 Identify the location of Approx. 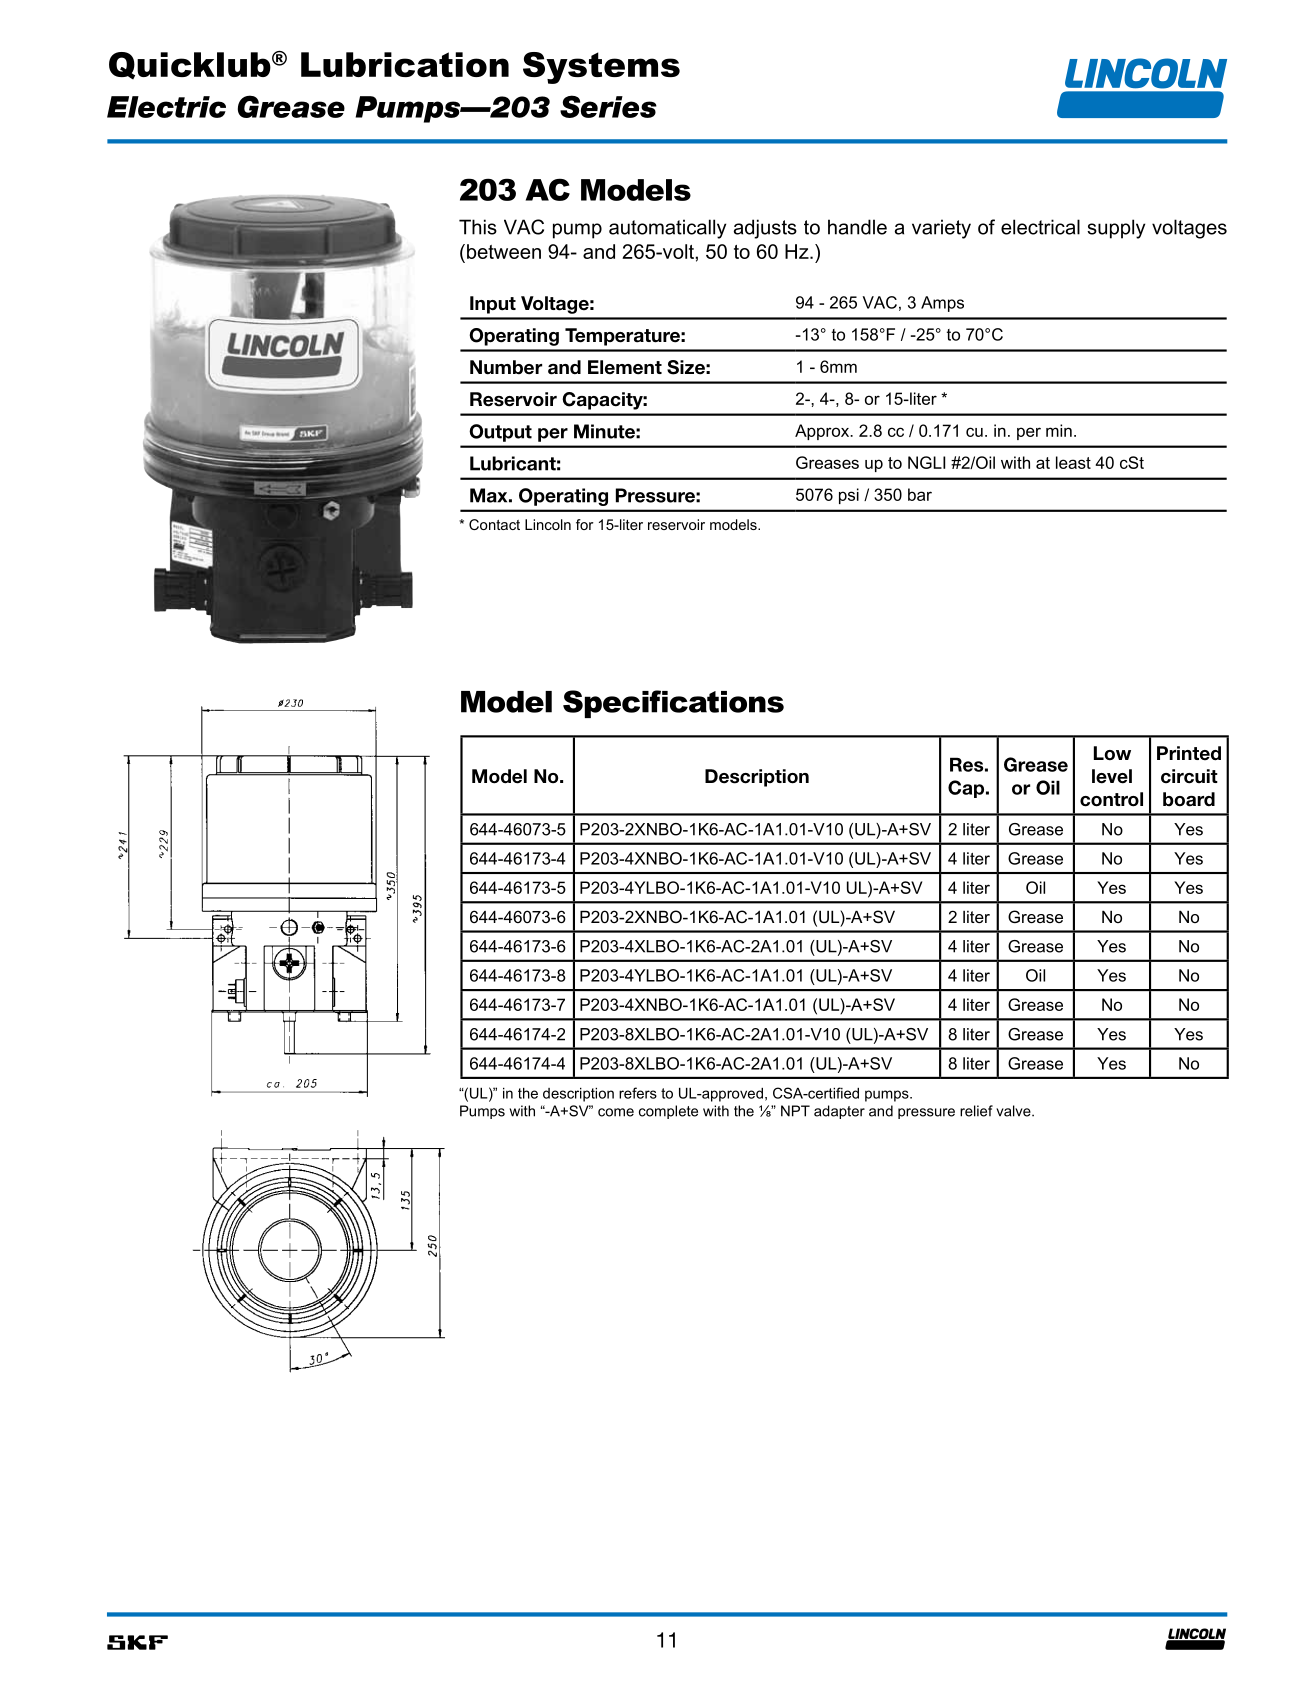
(823, 432).
